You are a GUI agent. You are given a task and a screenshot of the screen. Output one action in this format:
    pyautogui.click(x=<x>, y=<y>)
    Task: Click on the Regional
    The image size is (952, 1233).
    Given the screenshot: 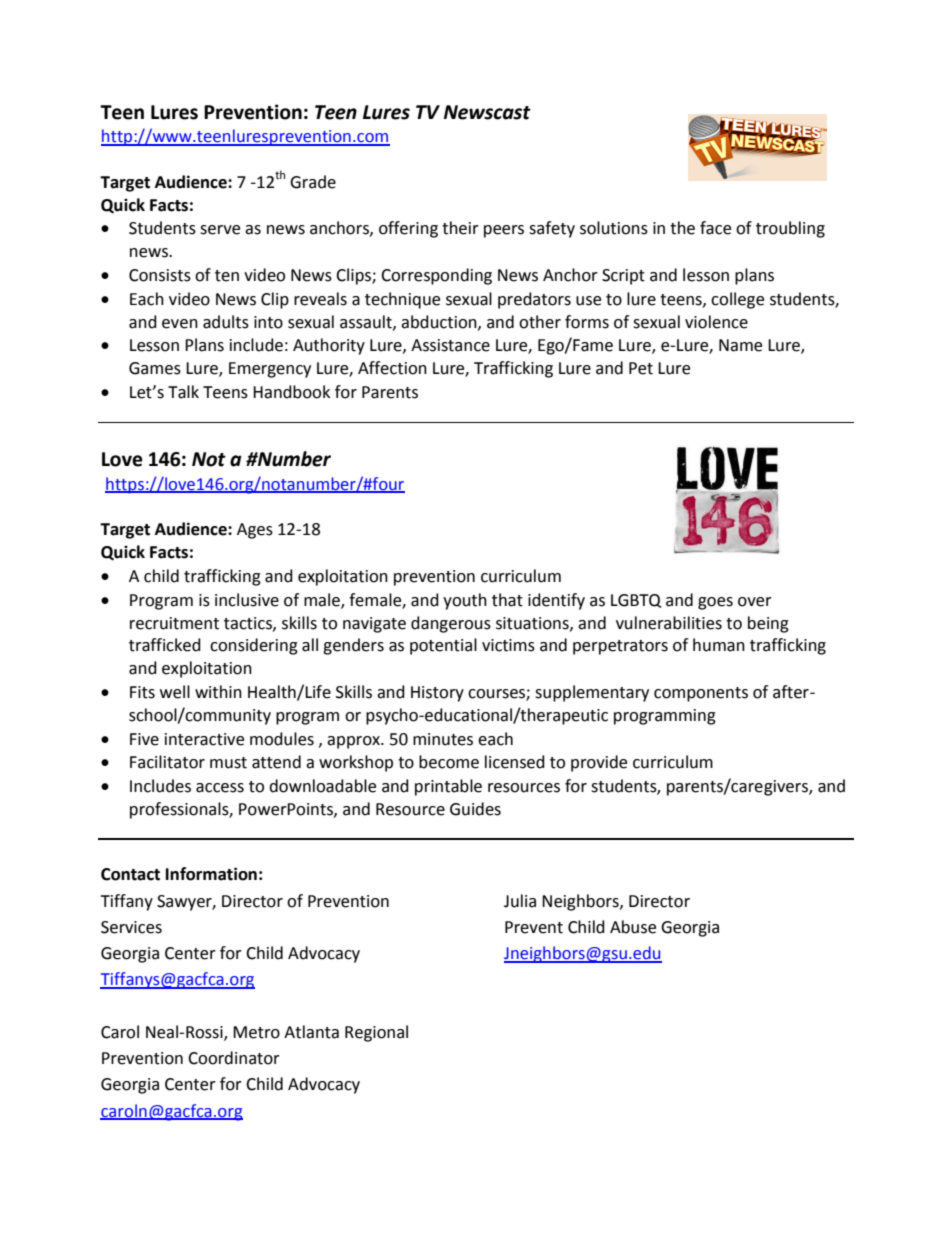 What is the action you would take?
    pyautogui.click(x=376, y=1033)
